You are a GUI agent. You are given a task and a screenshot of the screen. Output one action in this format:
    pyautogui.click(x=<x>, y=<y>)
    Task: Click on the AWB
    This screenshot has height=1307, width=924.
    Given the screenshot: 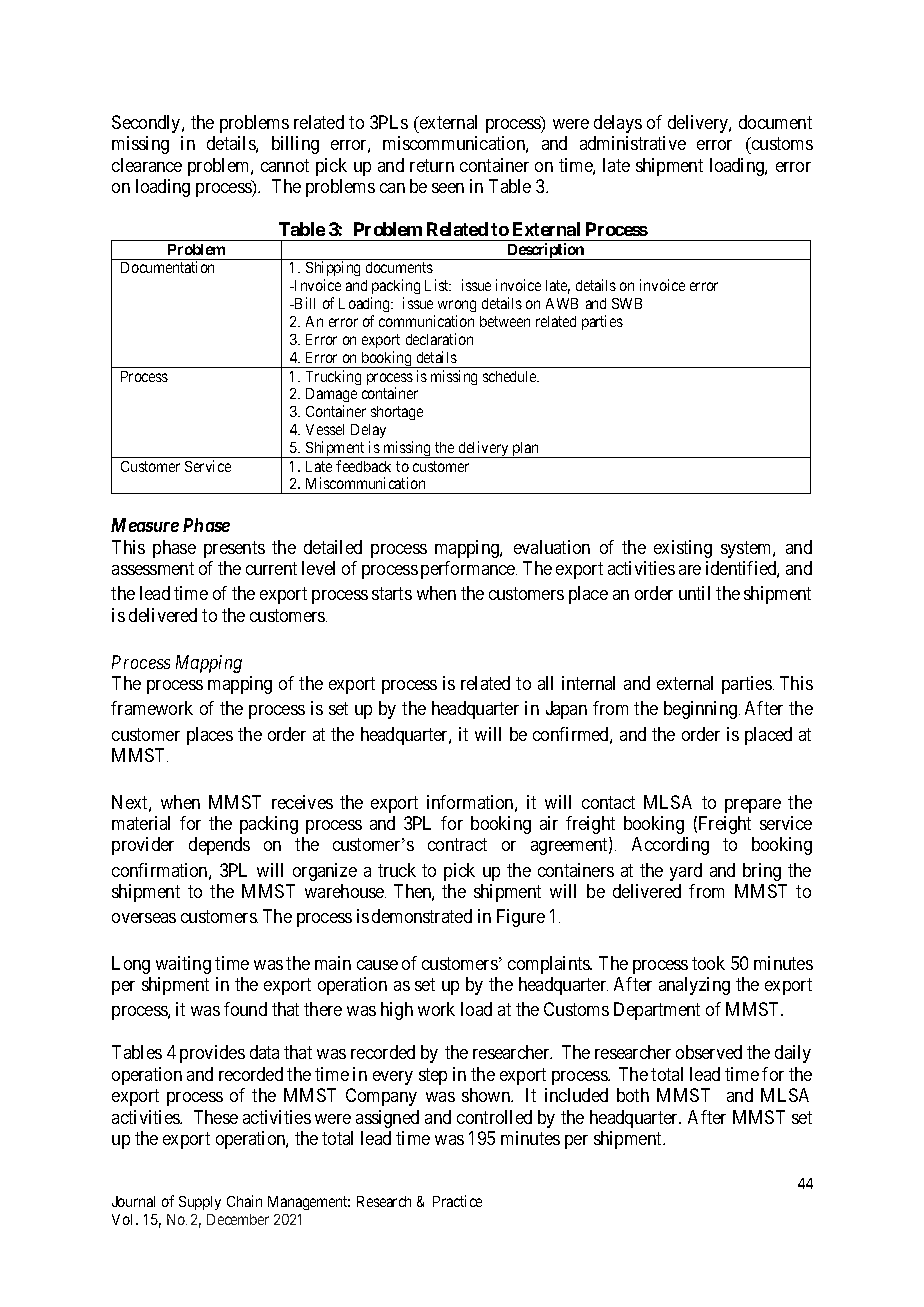 What is the action you would take?
    pyautogui.click(x=562, y=303)
